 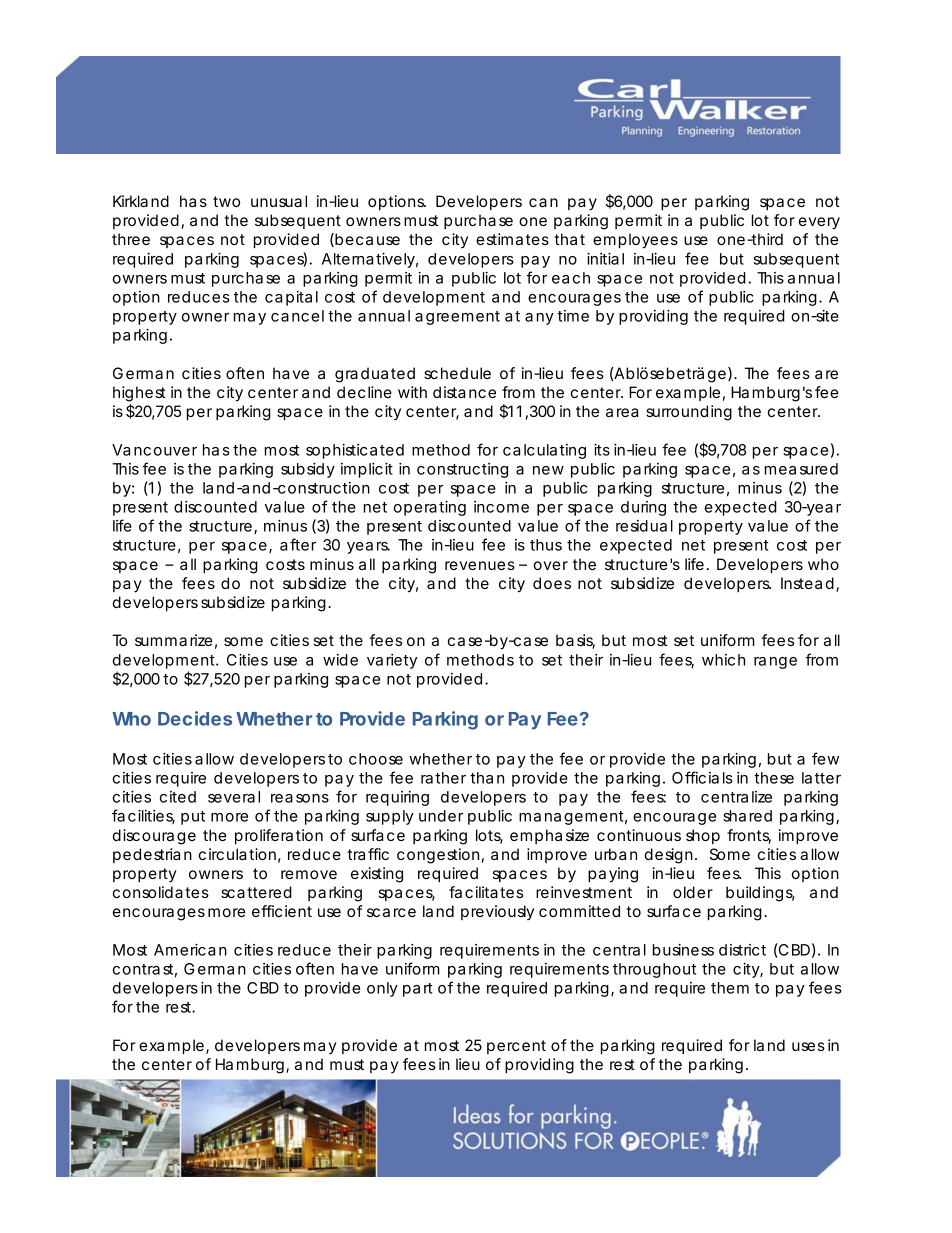 I want to click on estimates, so click(x=512, y=239).
